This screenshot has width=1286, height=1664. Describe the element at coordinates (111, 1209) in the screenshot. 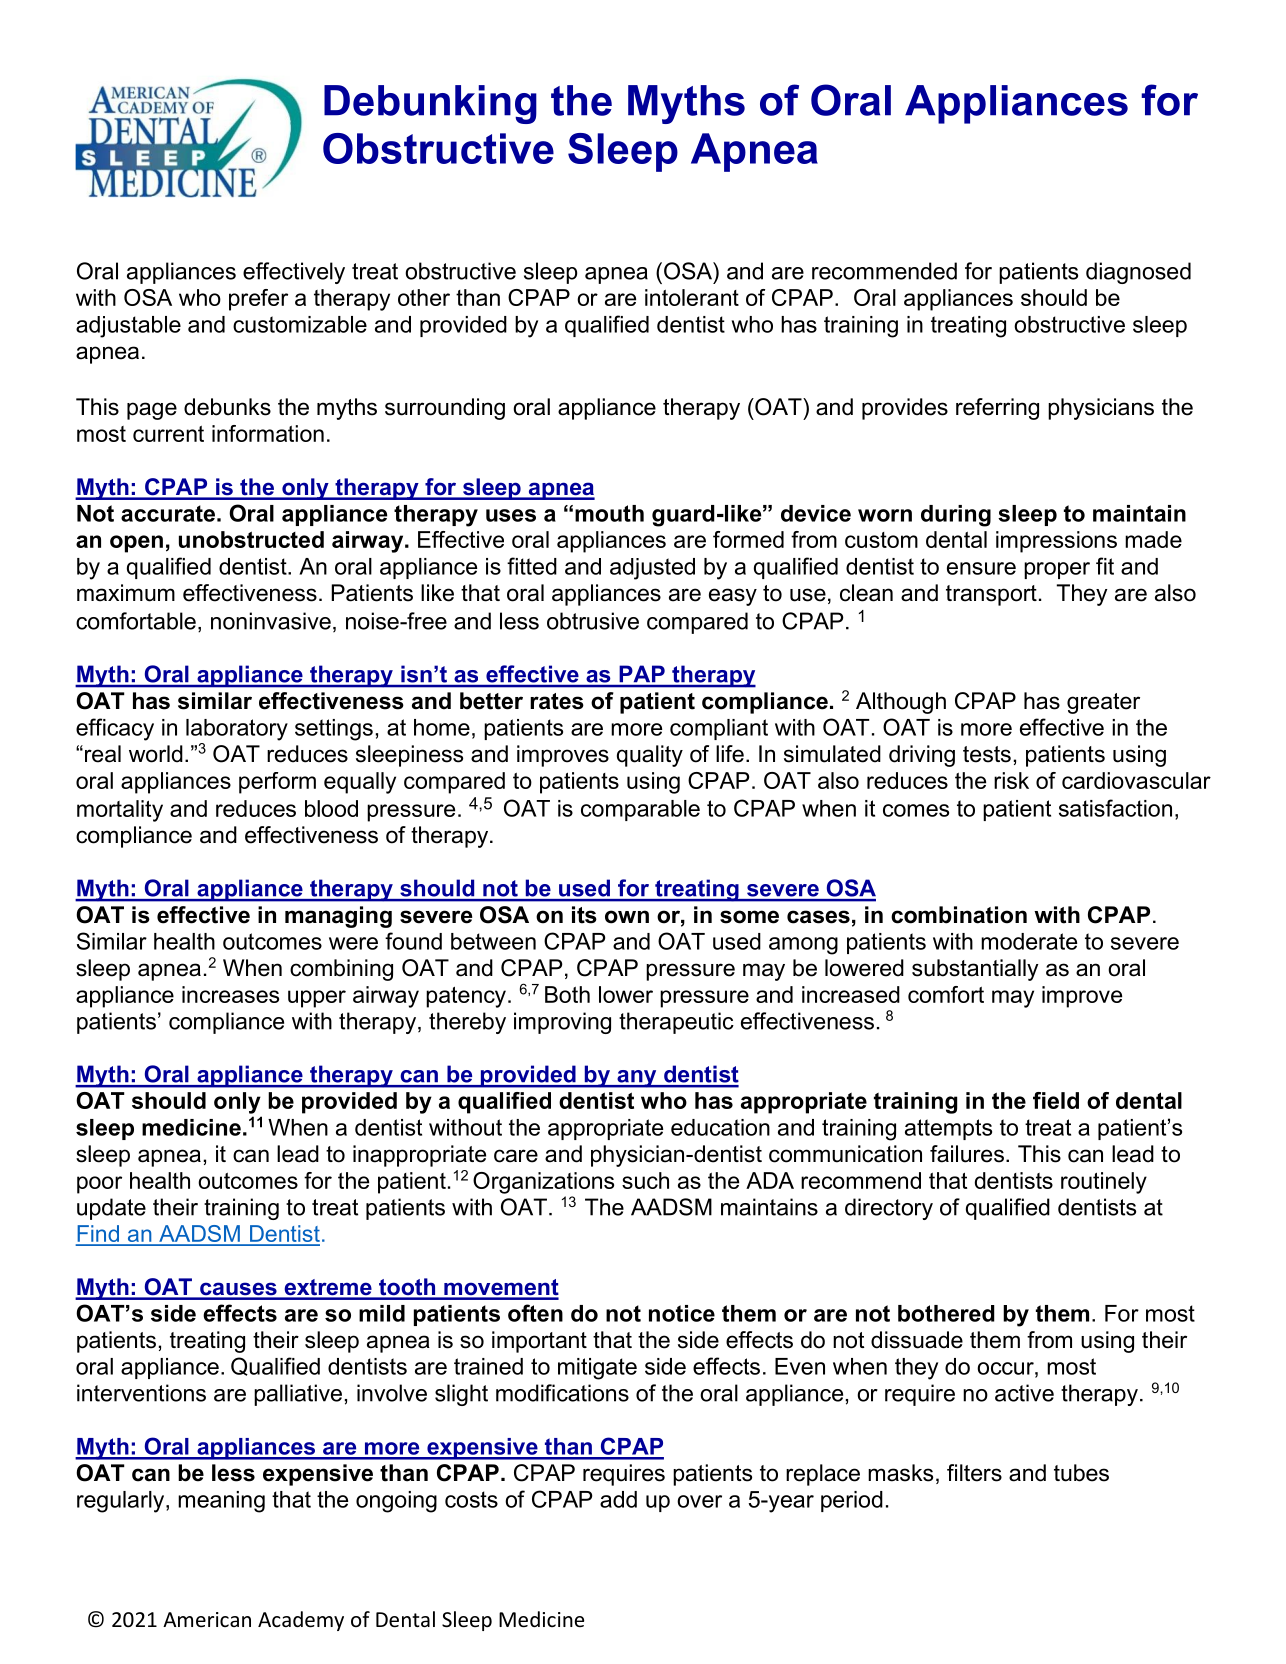

I see `update` at that location.
